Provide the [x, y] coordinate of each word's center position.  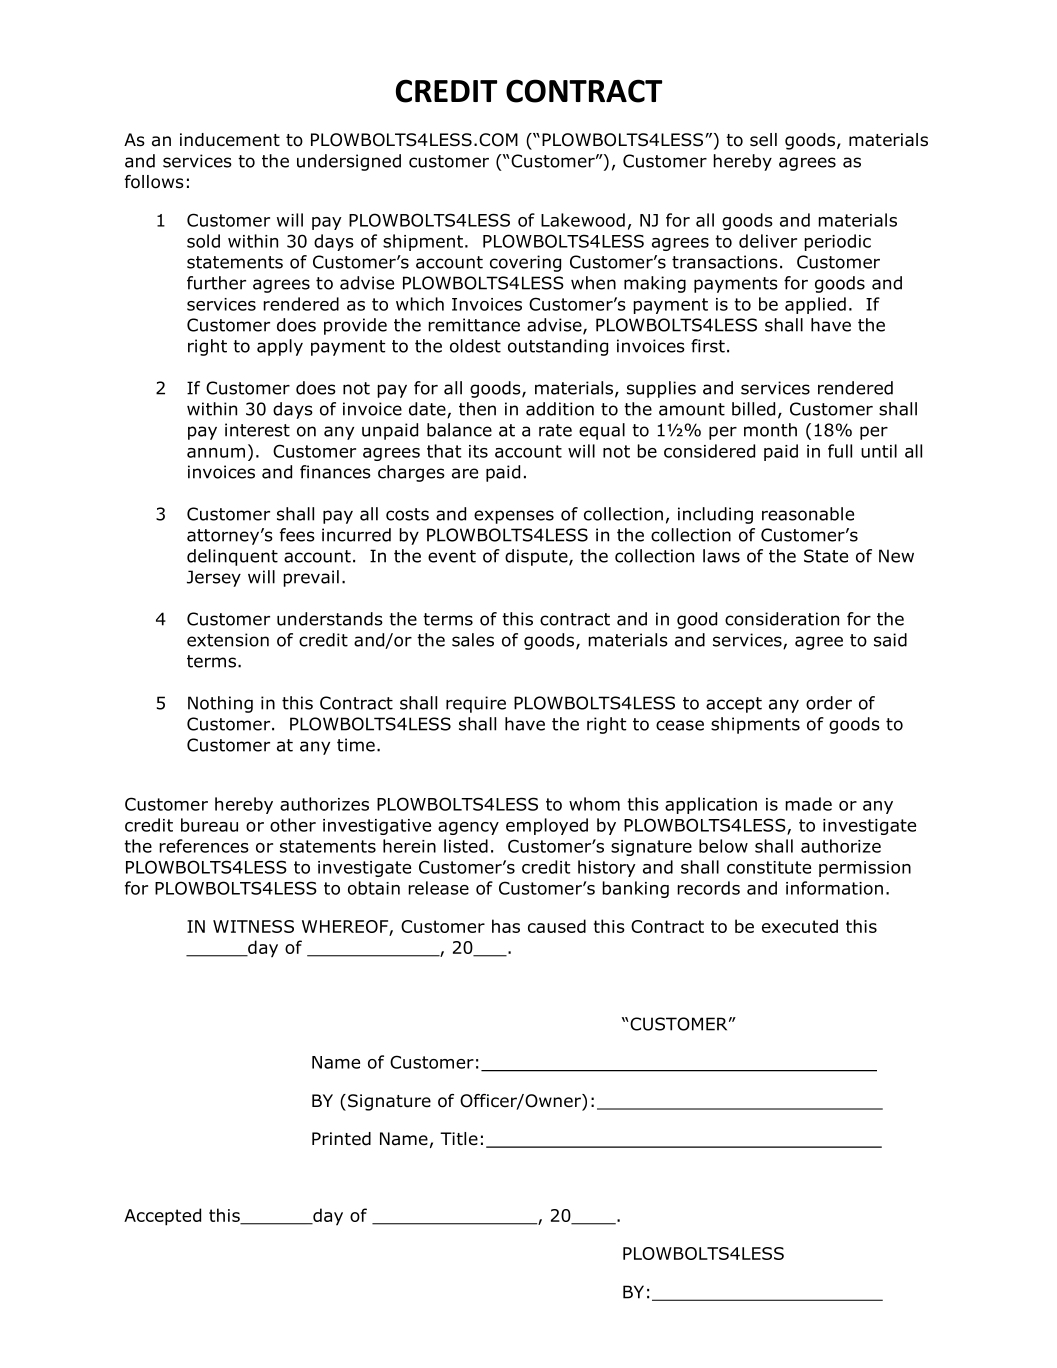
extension [228, 640]
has [506, 926]
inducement [230, 140]
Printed [341, 1139]
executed [800, 926]
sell [763, 140]
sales [473, 640]
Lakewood [583, 220]
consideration [782, 619]
